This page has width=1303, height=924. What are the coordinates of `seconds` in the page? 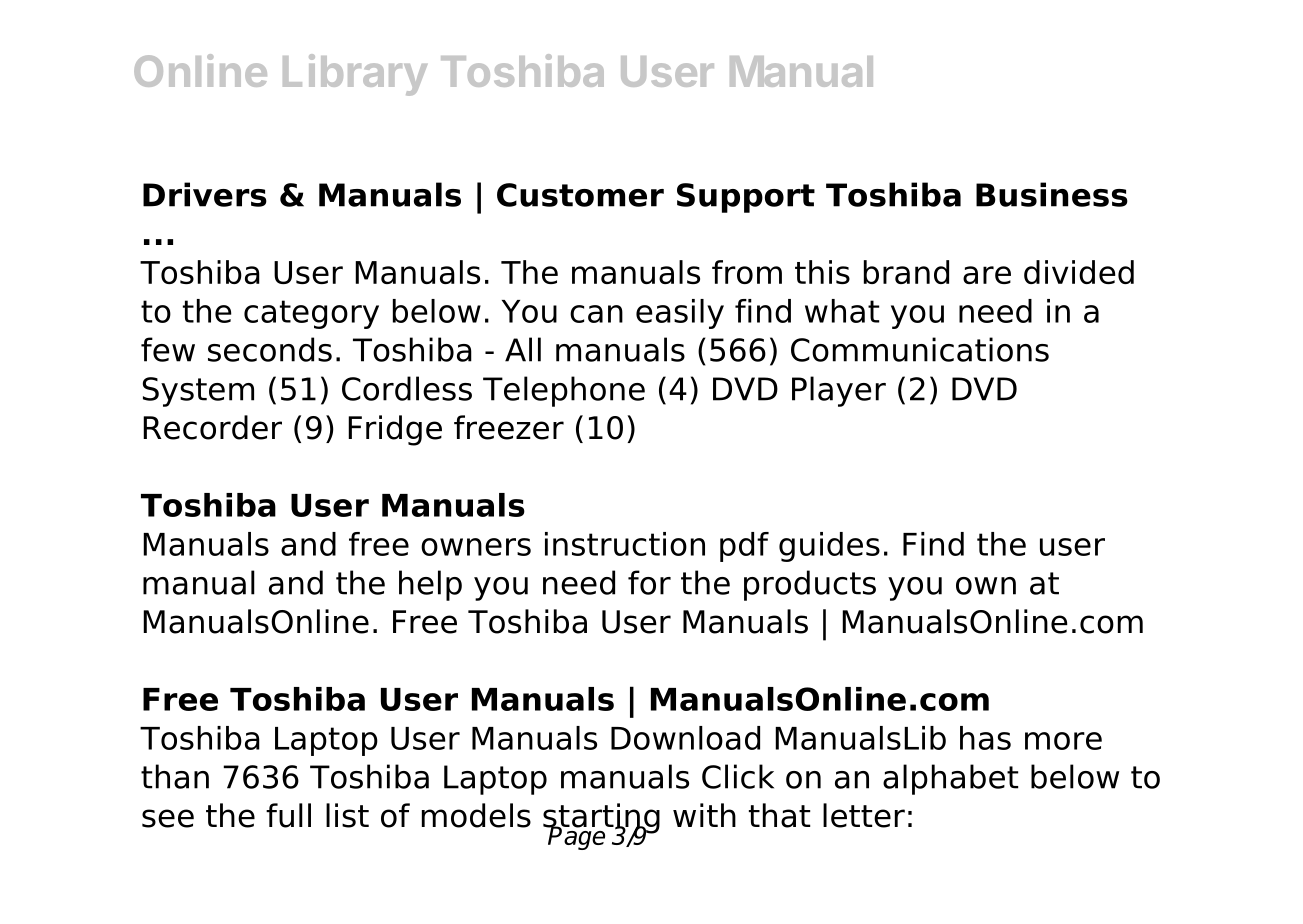 It's located at (270, 349).
